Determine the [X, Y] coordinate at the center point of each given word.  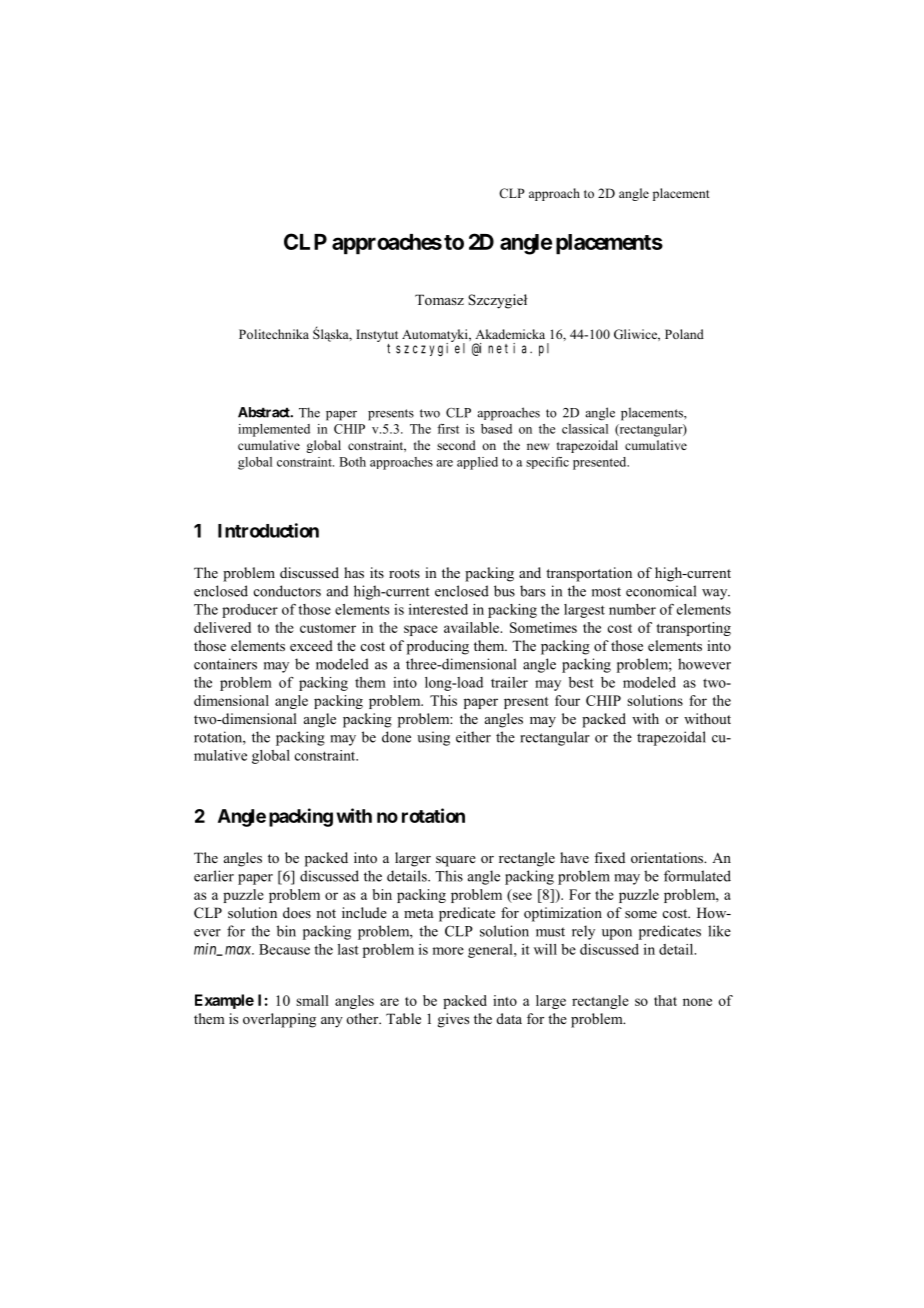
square [456, 861]
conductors [287, 591]
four [567, 700]
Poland [684, 334]
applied [477, 463]
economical [661, 591]
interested [438, 609]
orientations [668, 857]
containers [225, 664]
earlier [214, 876]
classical [585, 429]
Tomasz [439, 299]
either [473, 737]
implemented [274, 430]
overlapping [279, 1020]
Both [352, 462]
